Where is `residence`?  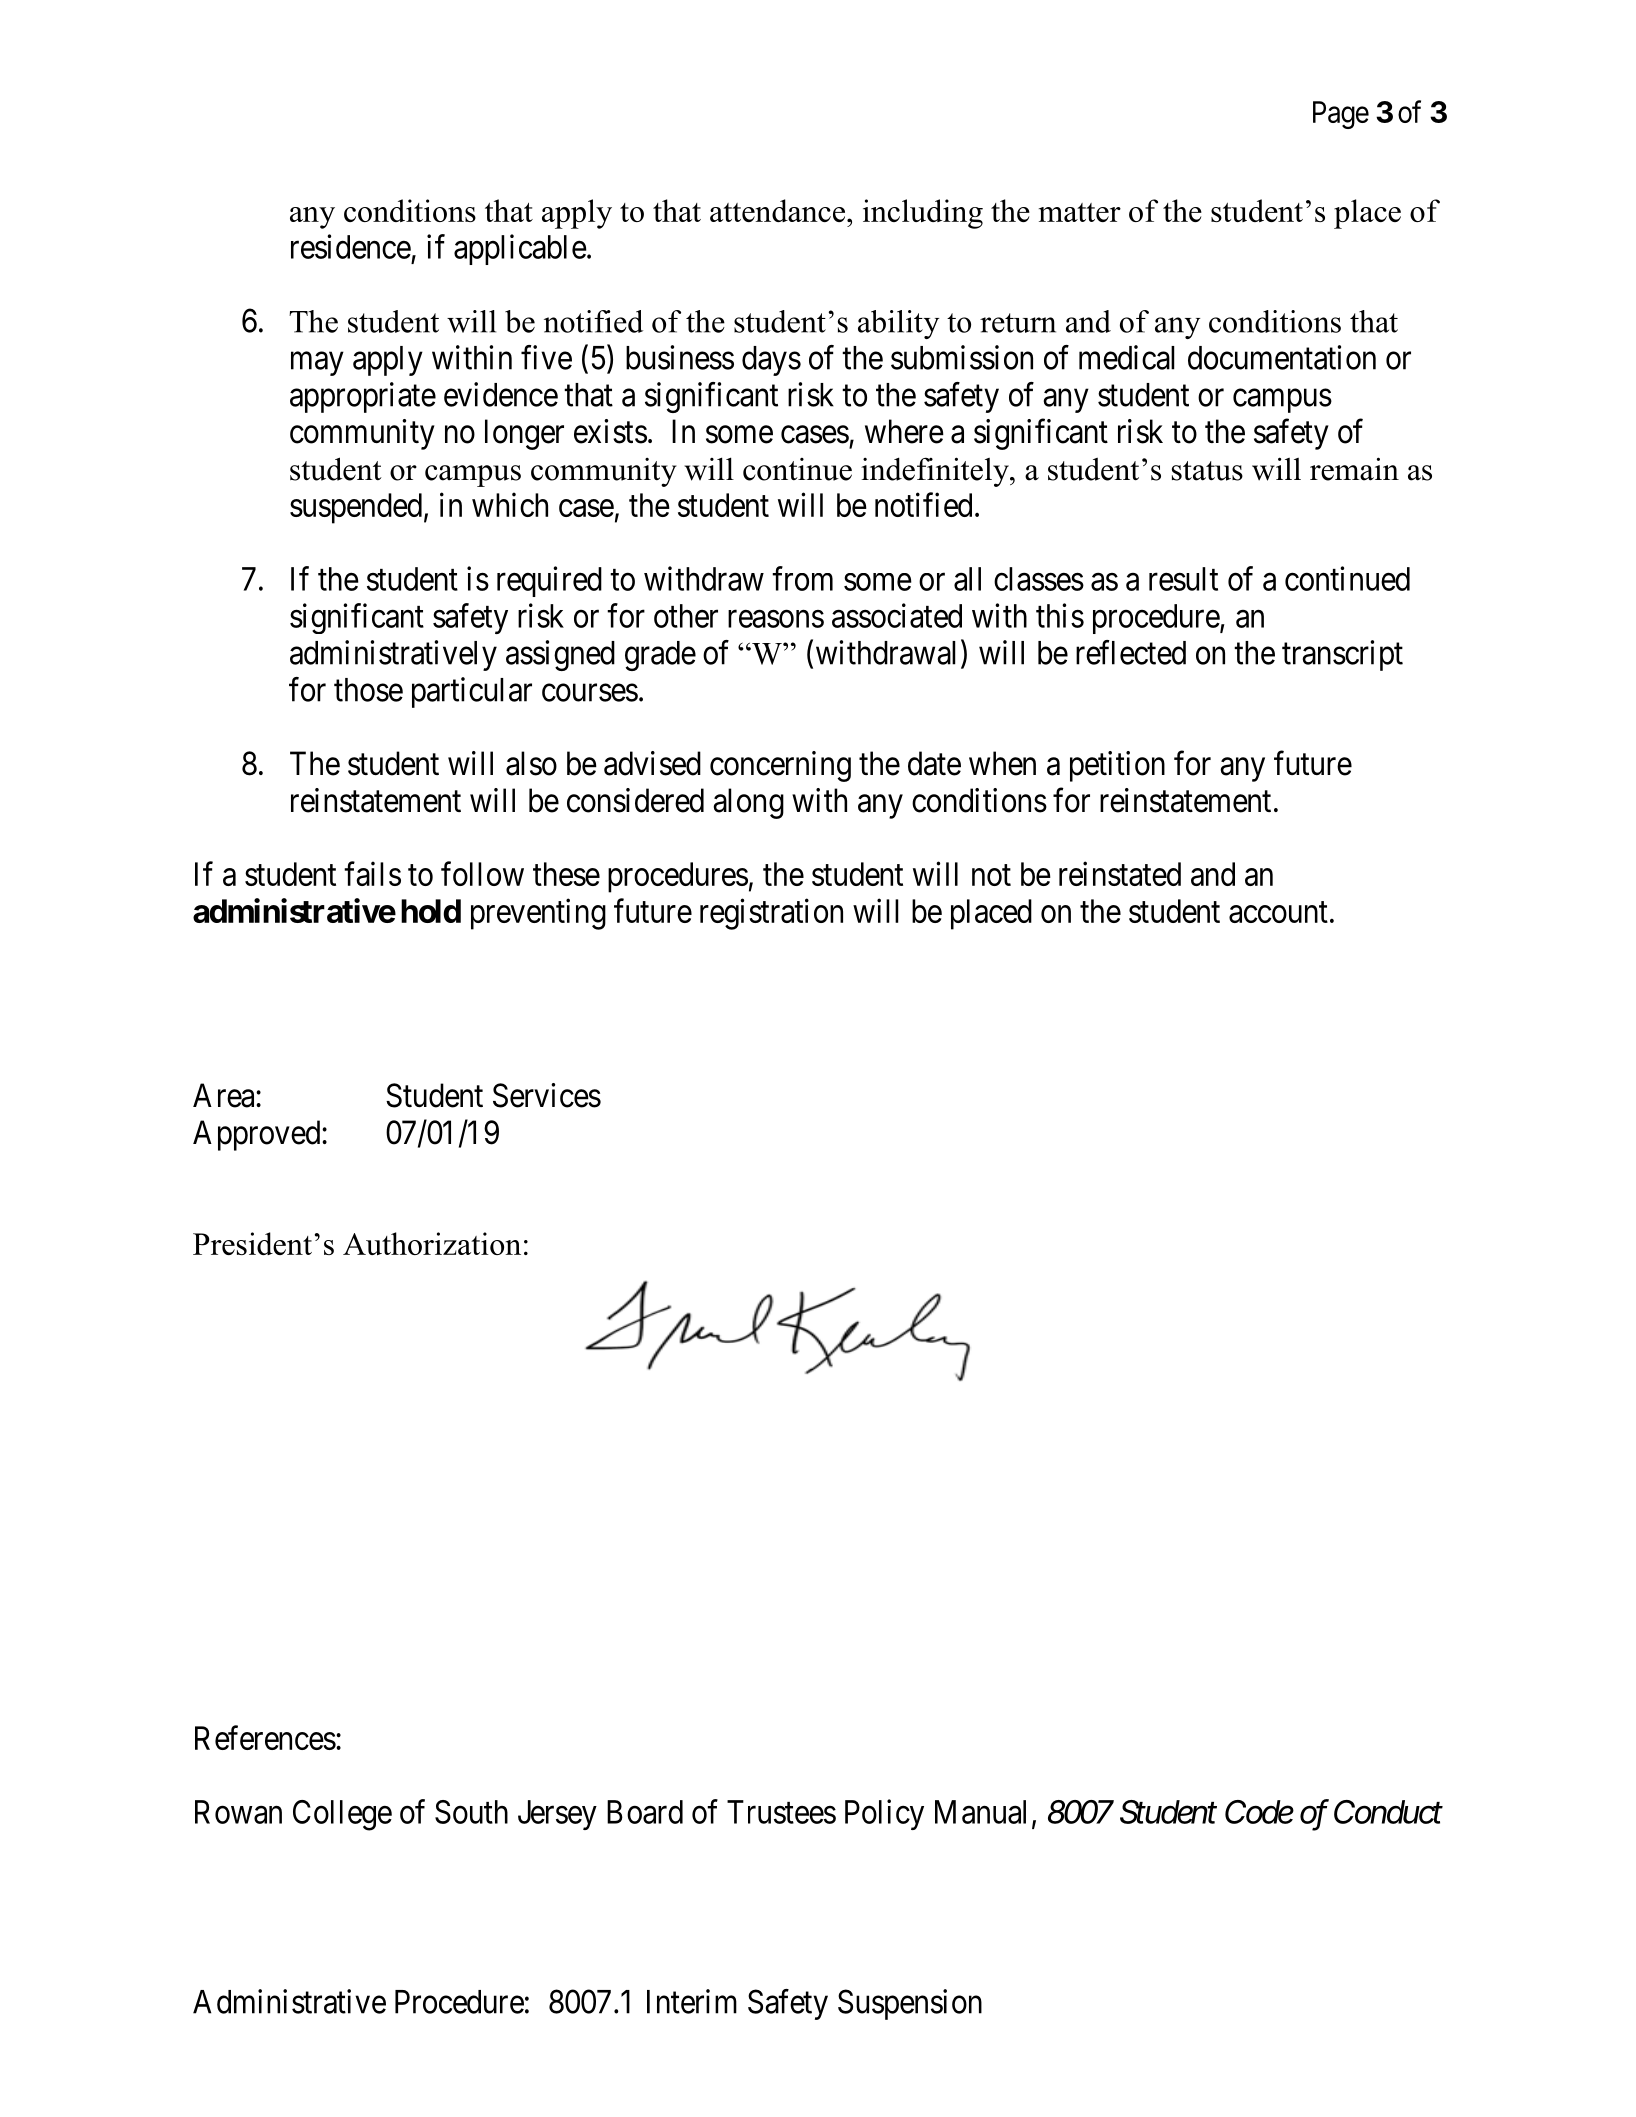
residence is located at coordinates (351, 246).
